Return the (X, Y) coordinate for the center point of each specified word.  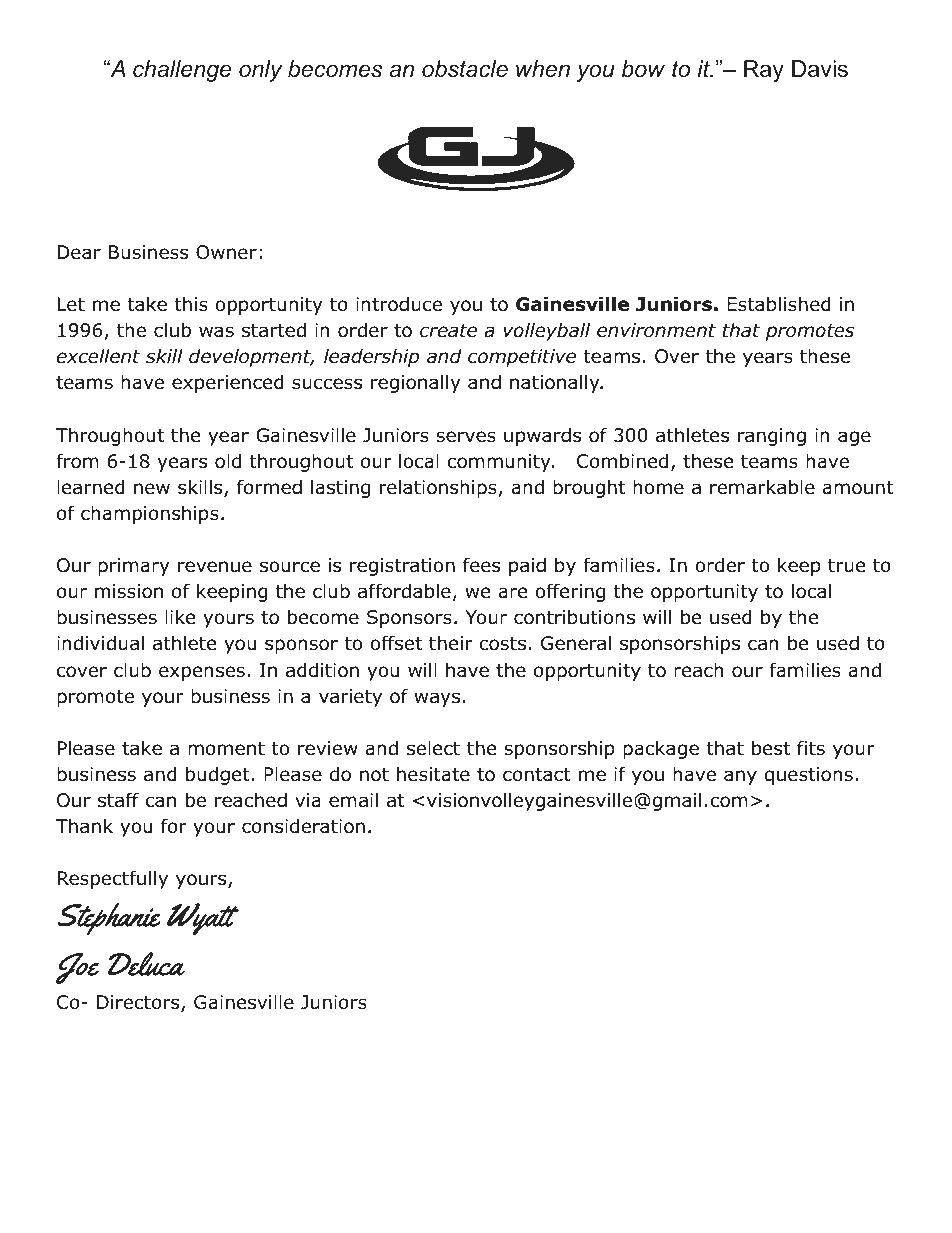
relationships (438, 488)
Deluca (146, 964)
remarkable (762, 487)
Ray (764, 71)
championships (150, 514)
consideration (303, 826)
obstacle (465, 69)
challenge (182, 71)
